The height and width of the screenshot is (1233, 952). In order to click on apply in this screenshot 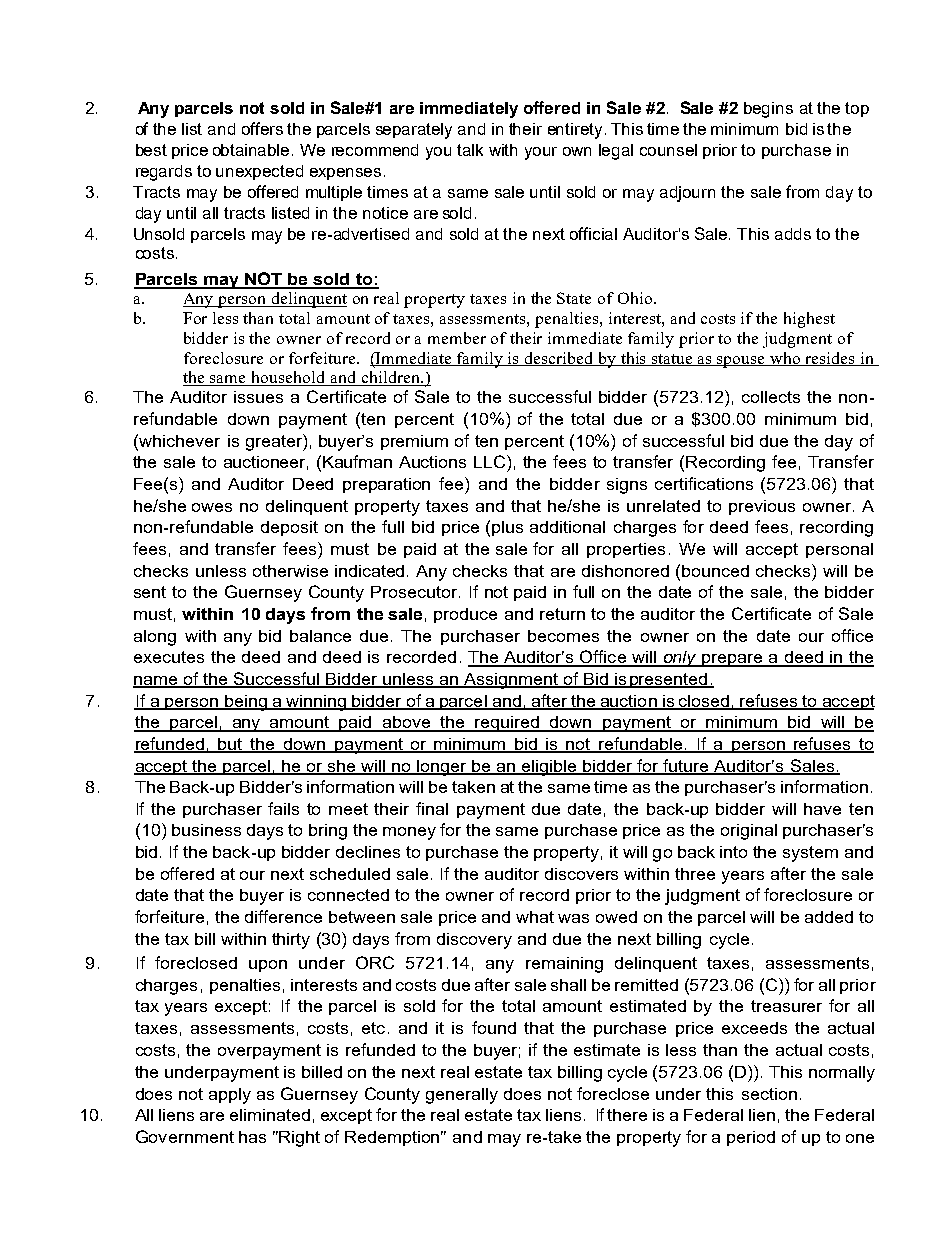, I will do `click(230, 1096)`.
